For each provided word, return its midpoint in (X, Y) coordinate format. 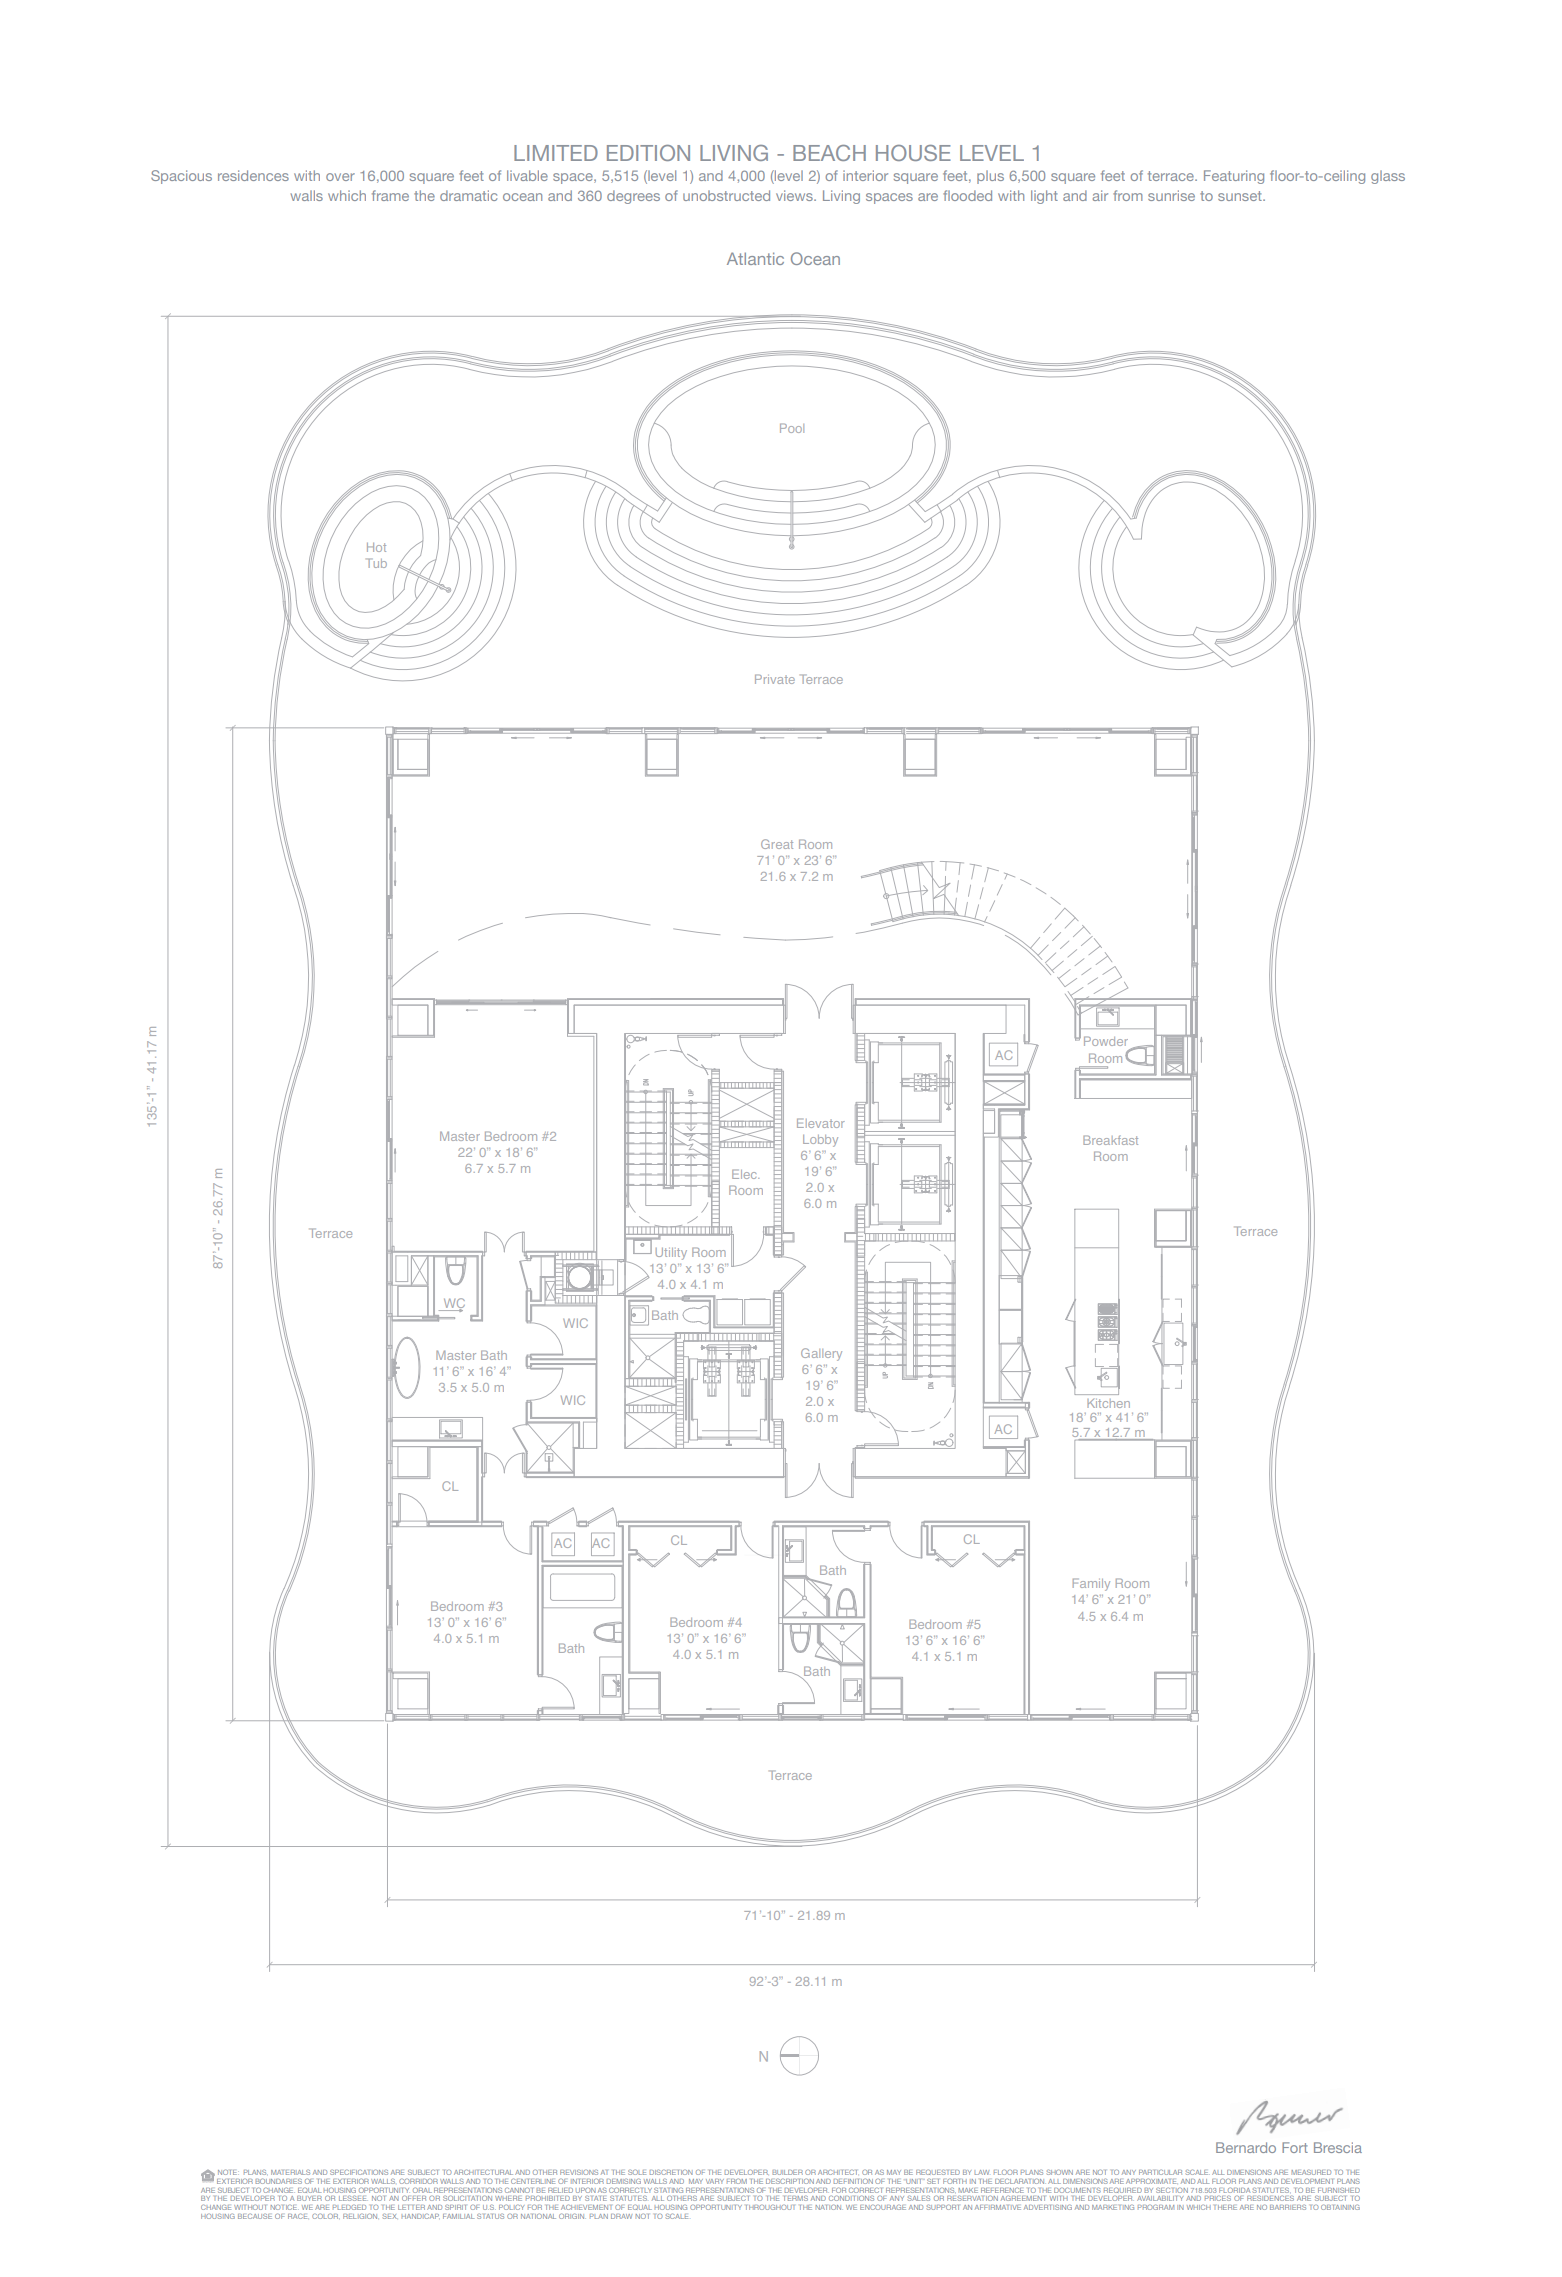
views (795, 195)
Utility (671, 1254)
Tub (376, 563)
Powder (1106, 1041)
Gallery (821, 1354)
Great (777, 844)
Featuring (1234, 177)
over (340, 177)
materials (290, 2172)
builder (787, 2172)
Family (1091, 1584)
